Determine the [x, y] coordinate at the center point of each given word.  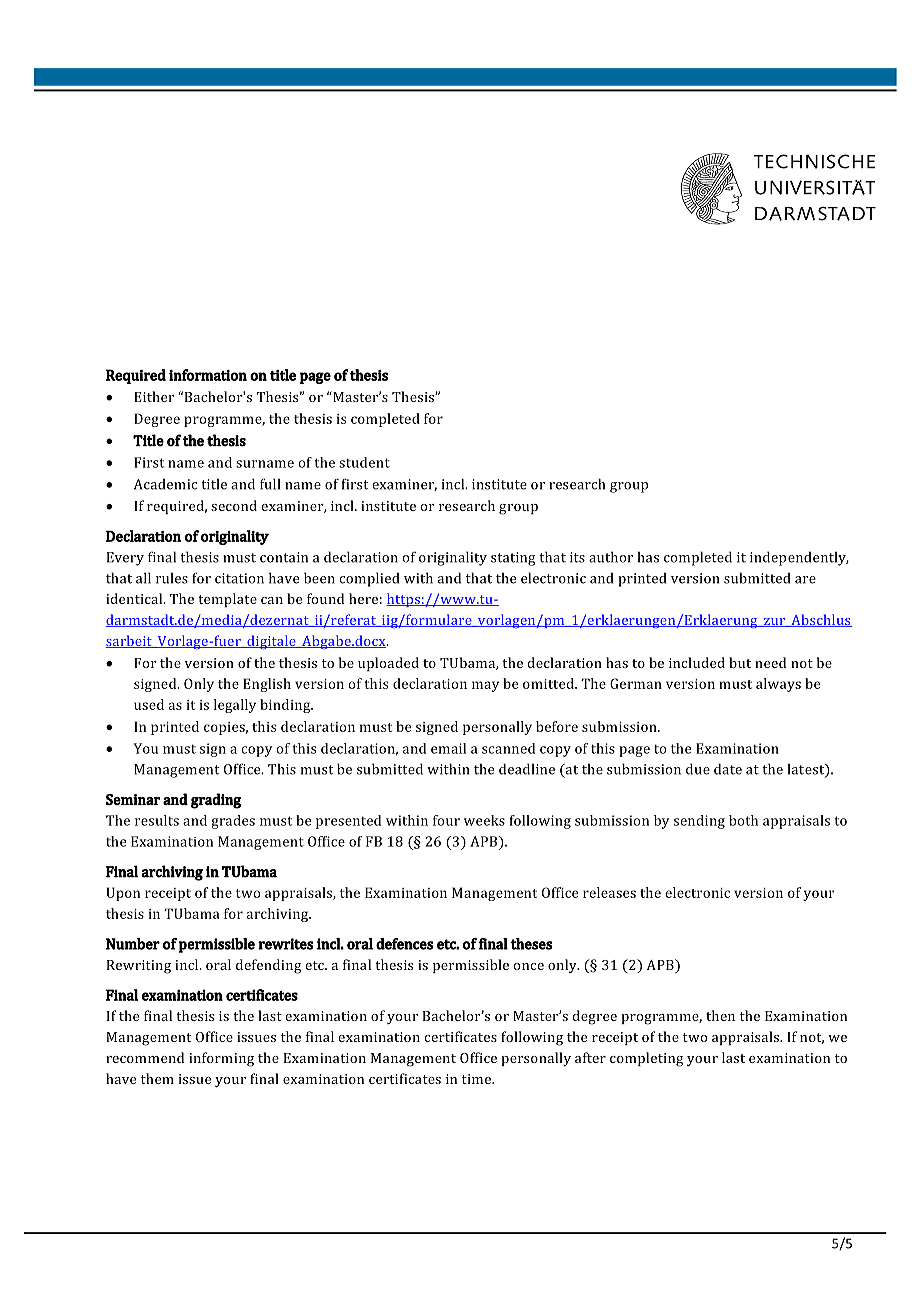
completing [647, 1059]
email [448, 748]
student [364, 462]
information [208, 375]
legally [235, 706]
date [728, 769]
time [478, 1079]
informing [221, 1059]
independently [799, 558]
